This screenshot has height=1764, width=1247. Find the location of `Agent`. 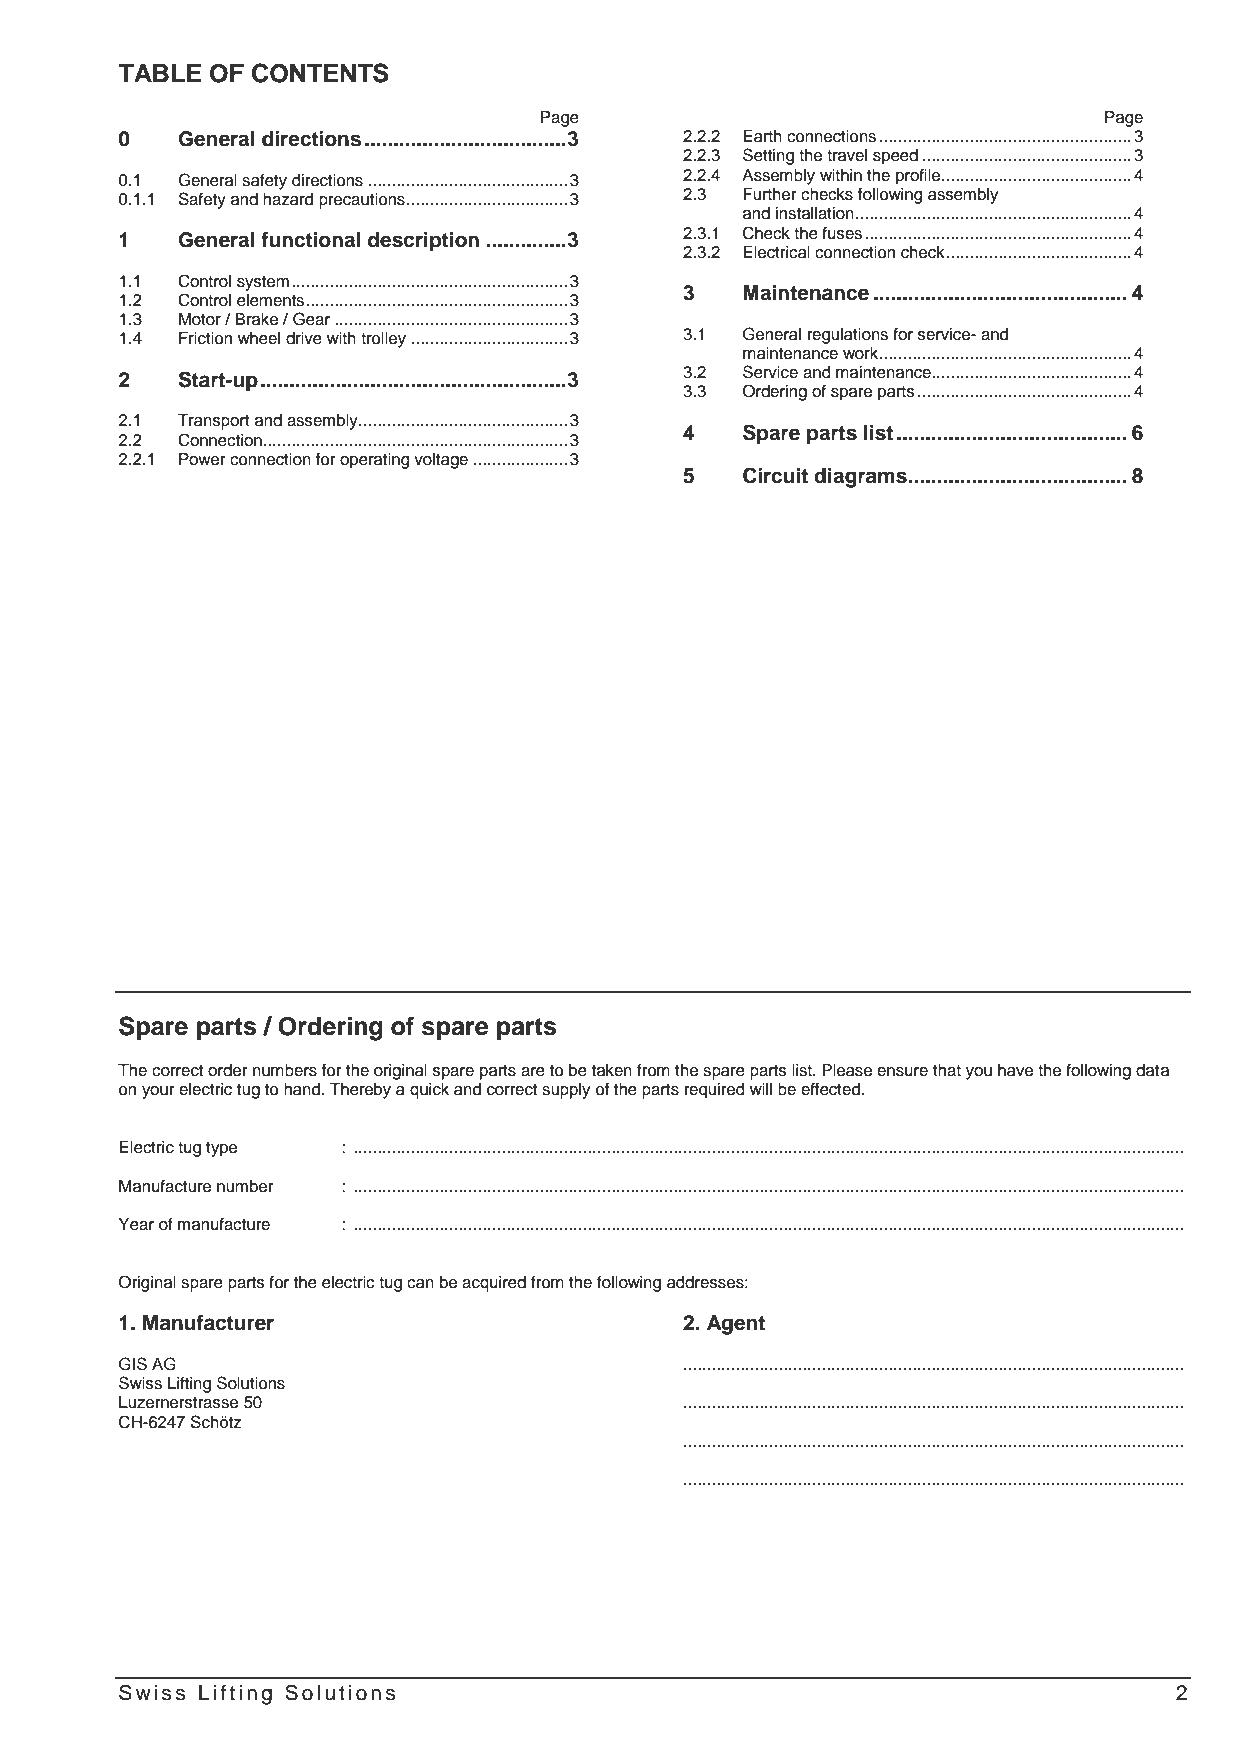

Agent is located at coordinates (736, 1325).
